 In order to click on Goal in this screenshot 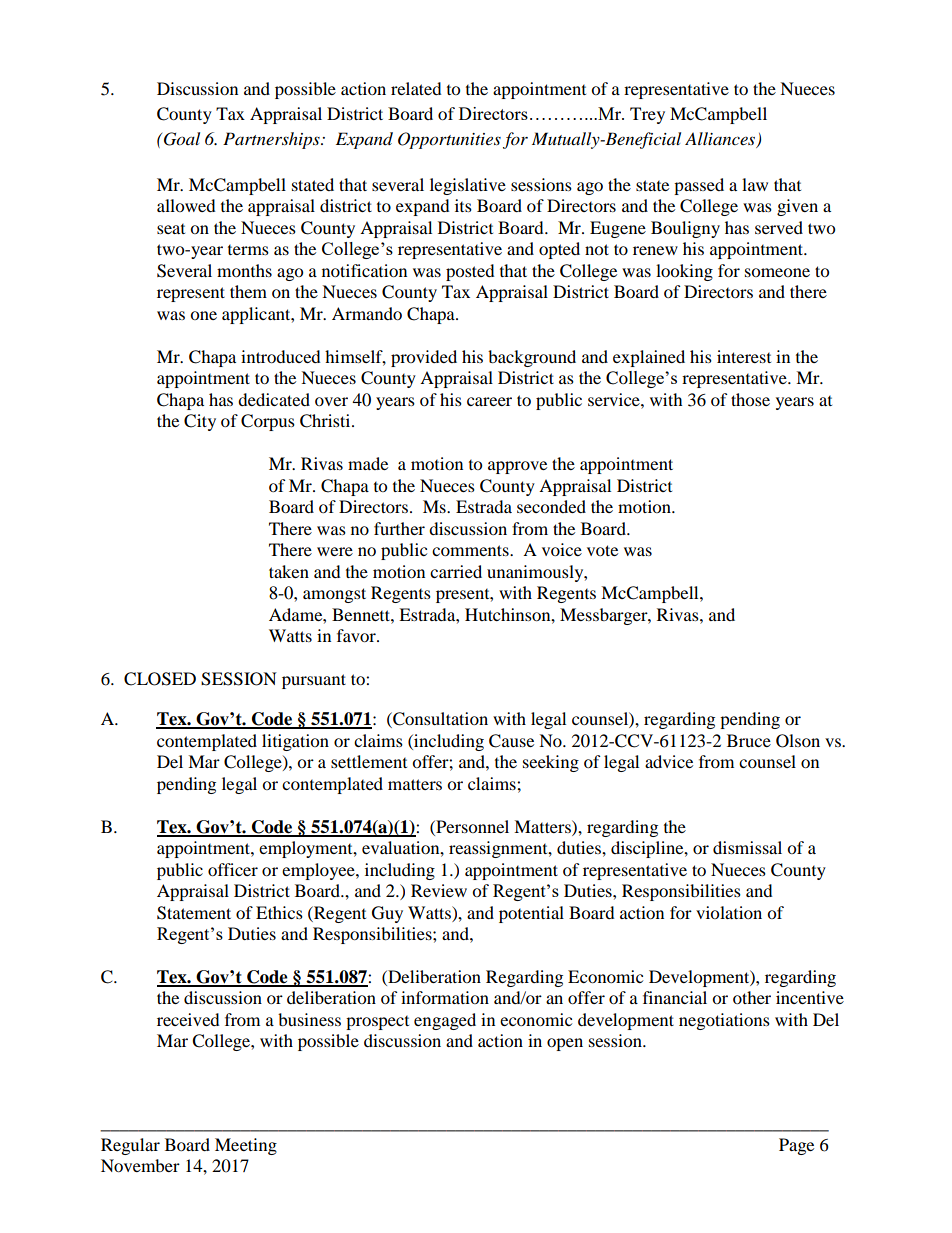, I will do `click(182, 139)`.
